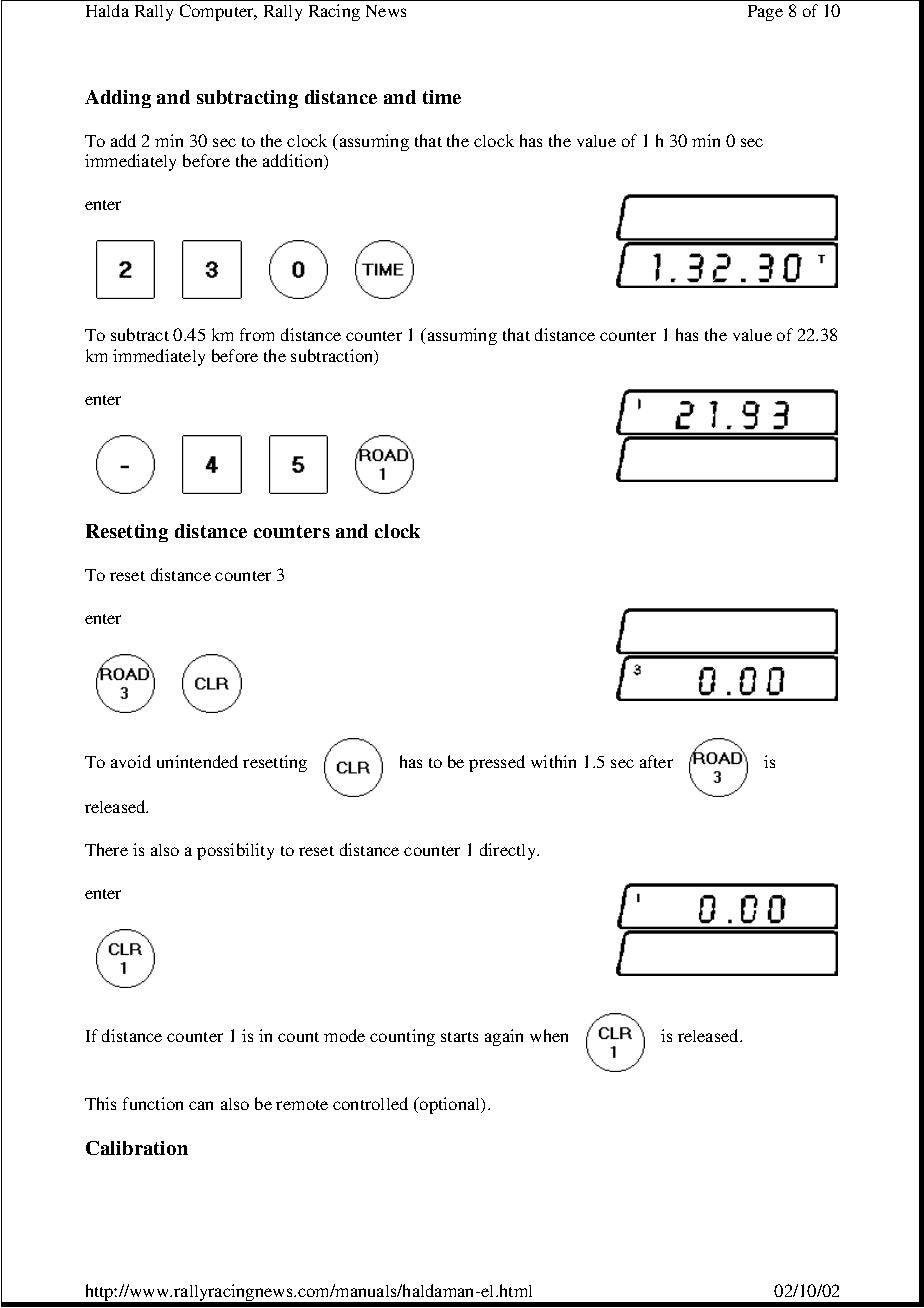 This image has width=924, height=1308. What do you see at coordinates (553, 761) in the image?
I see `within` at bounding box center [553, 761].
